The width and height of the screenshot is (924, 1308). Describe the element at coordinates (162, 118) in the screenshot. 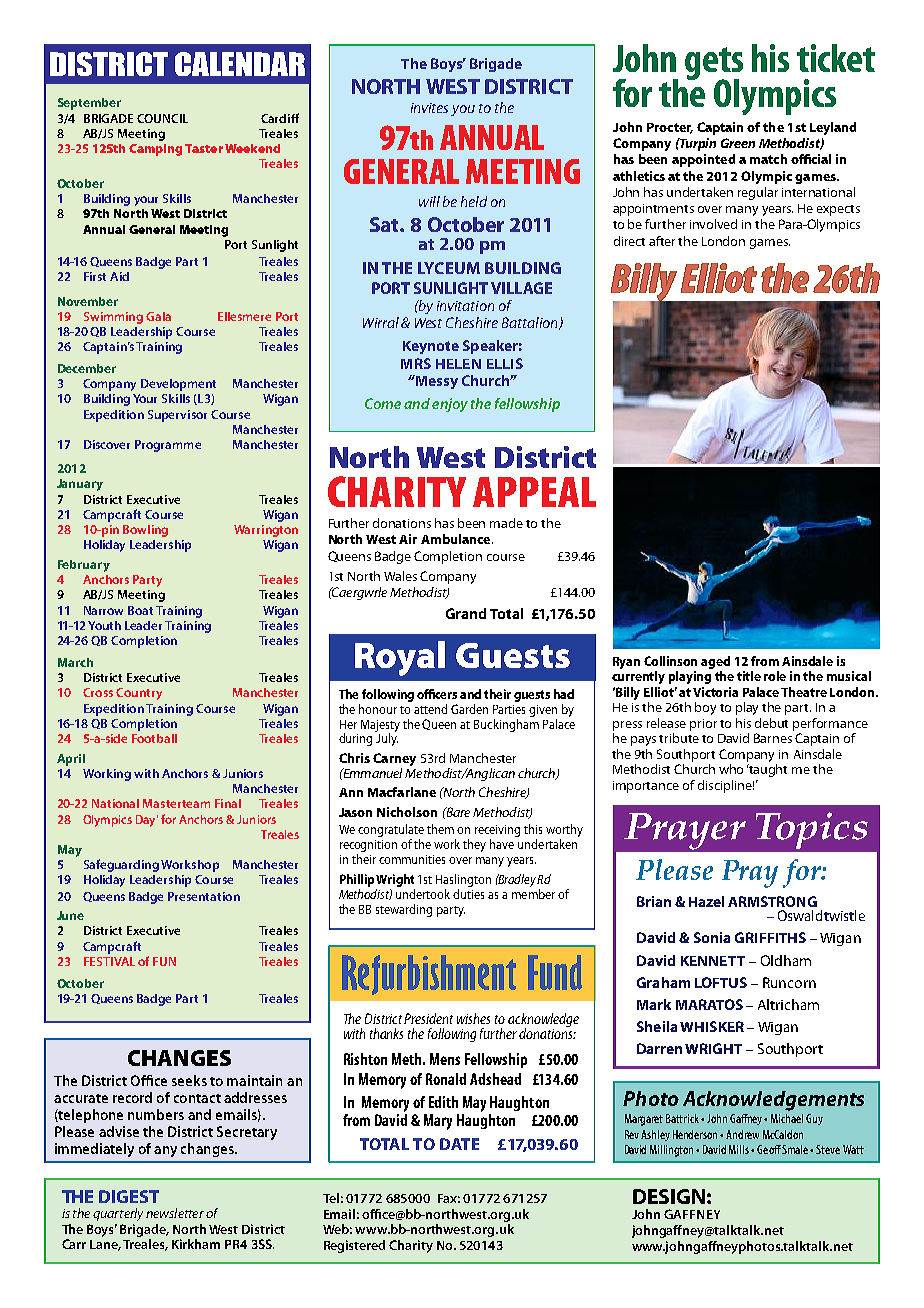

I see `COUNCIL` at that location.
